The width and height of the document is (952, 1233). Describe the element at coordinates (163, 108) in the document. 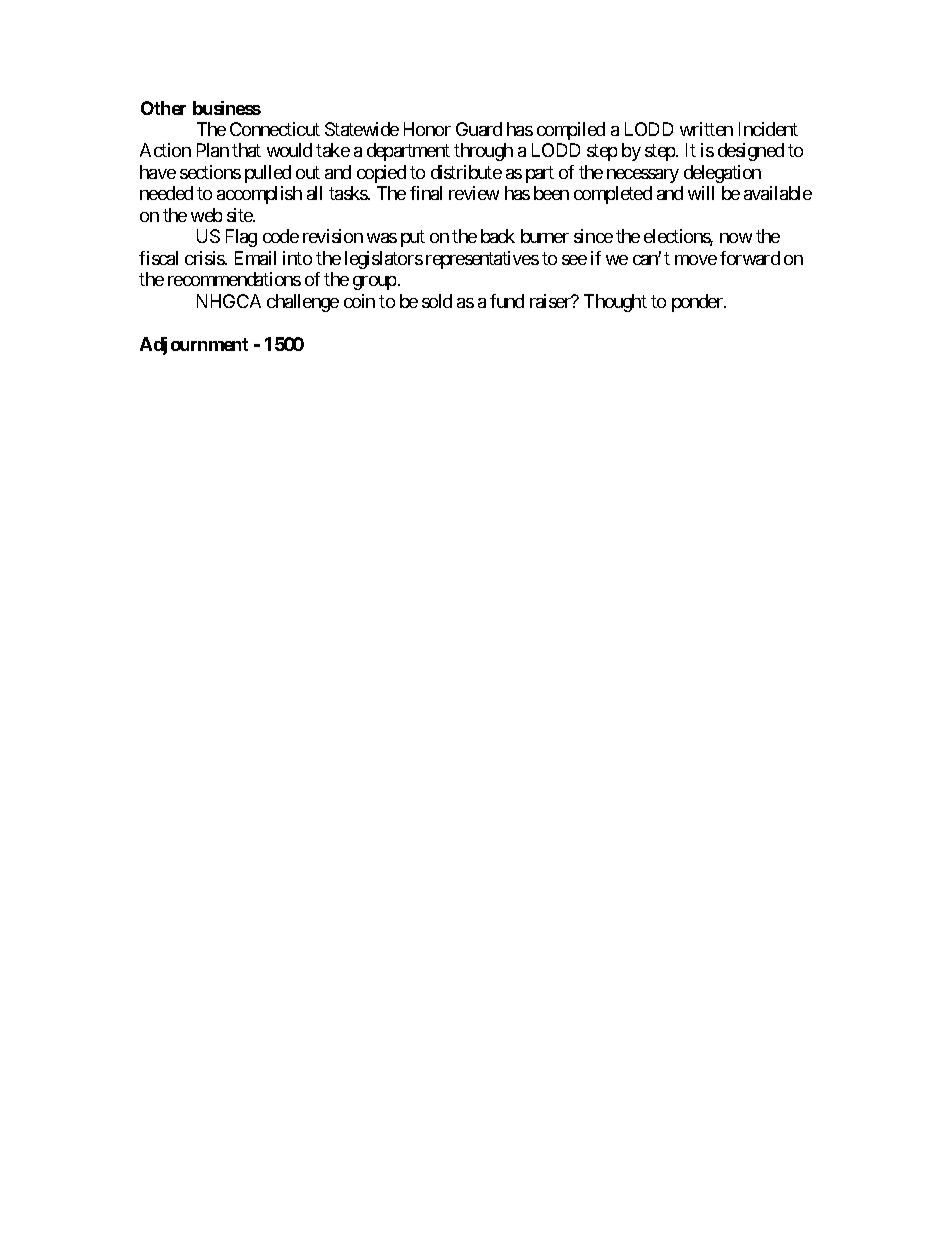

I see `Other` at that location.
